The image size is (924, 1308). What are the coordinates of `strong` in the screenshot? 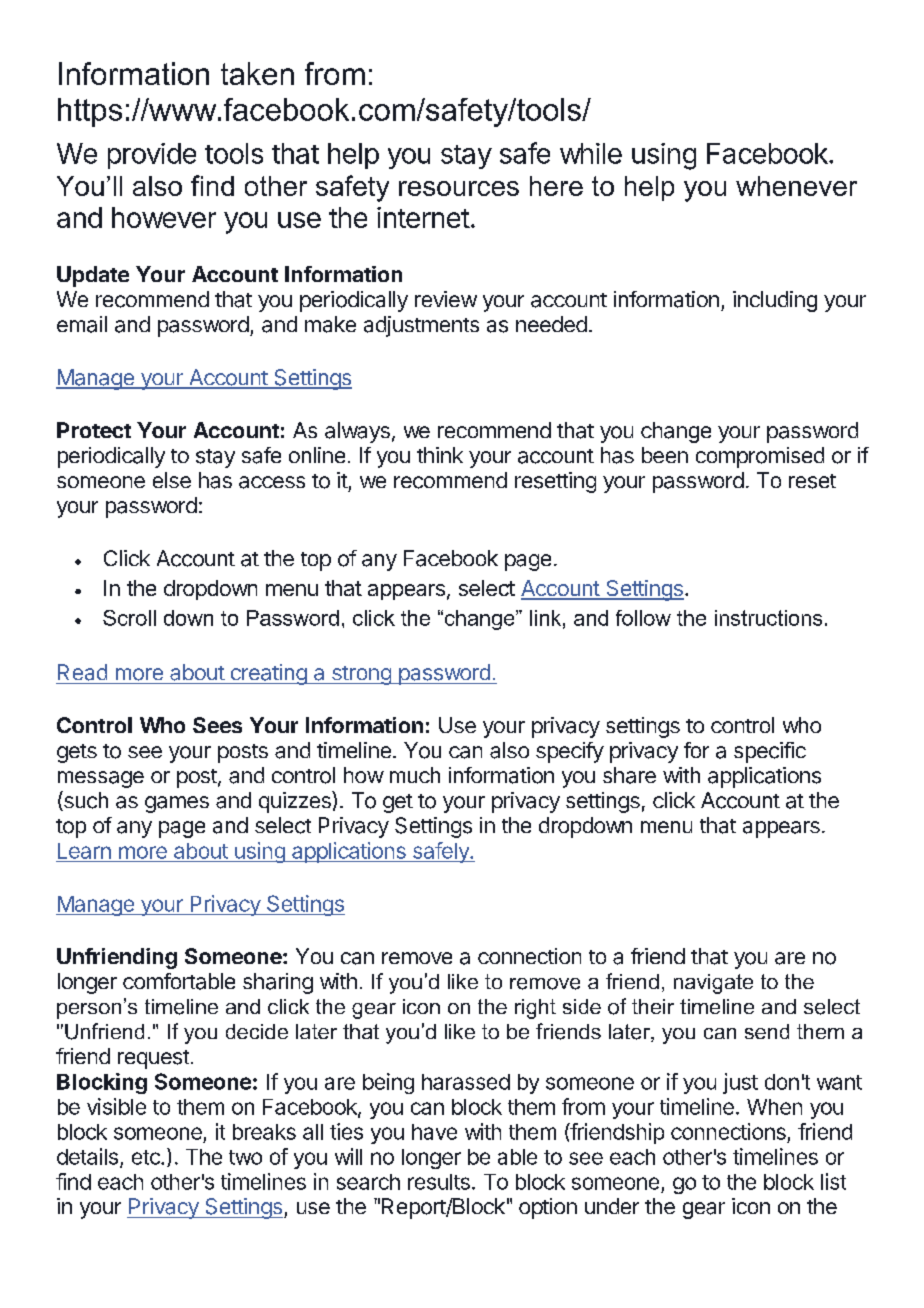 It's located at (361, 675).
